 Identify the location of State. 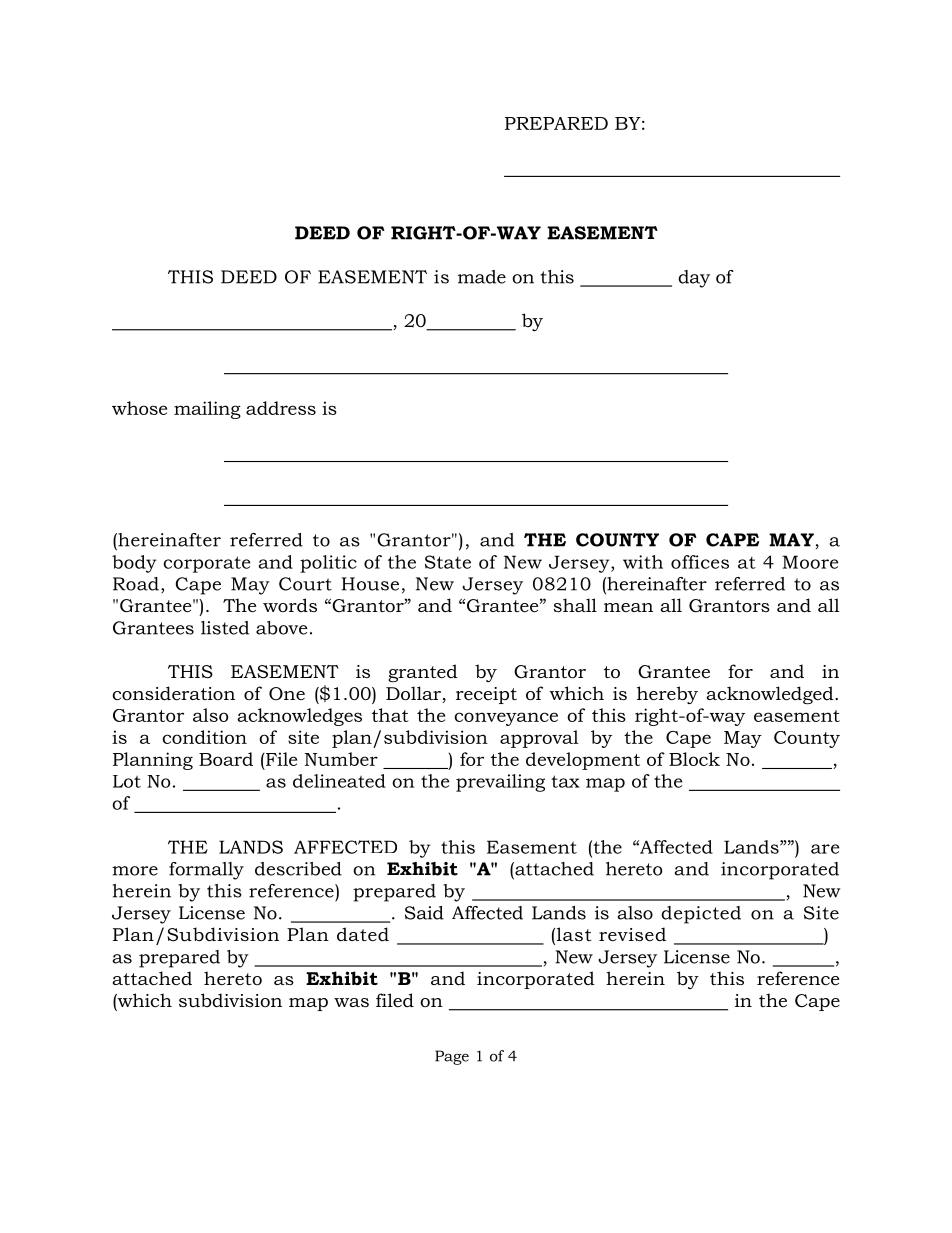
(448, 562).
